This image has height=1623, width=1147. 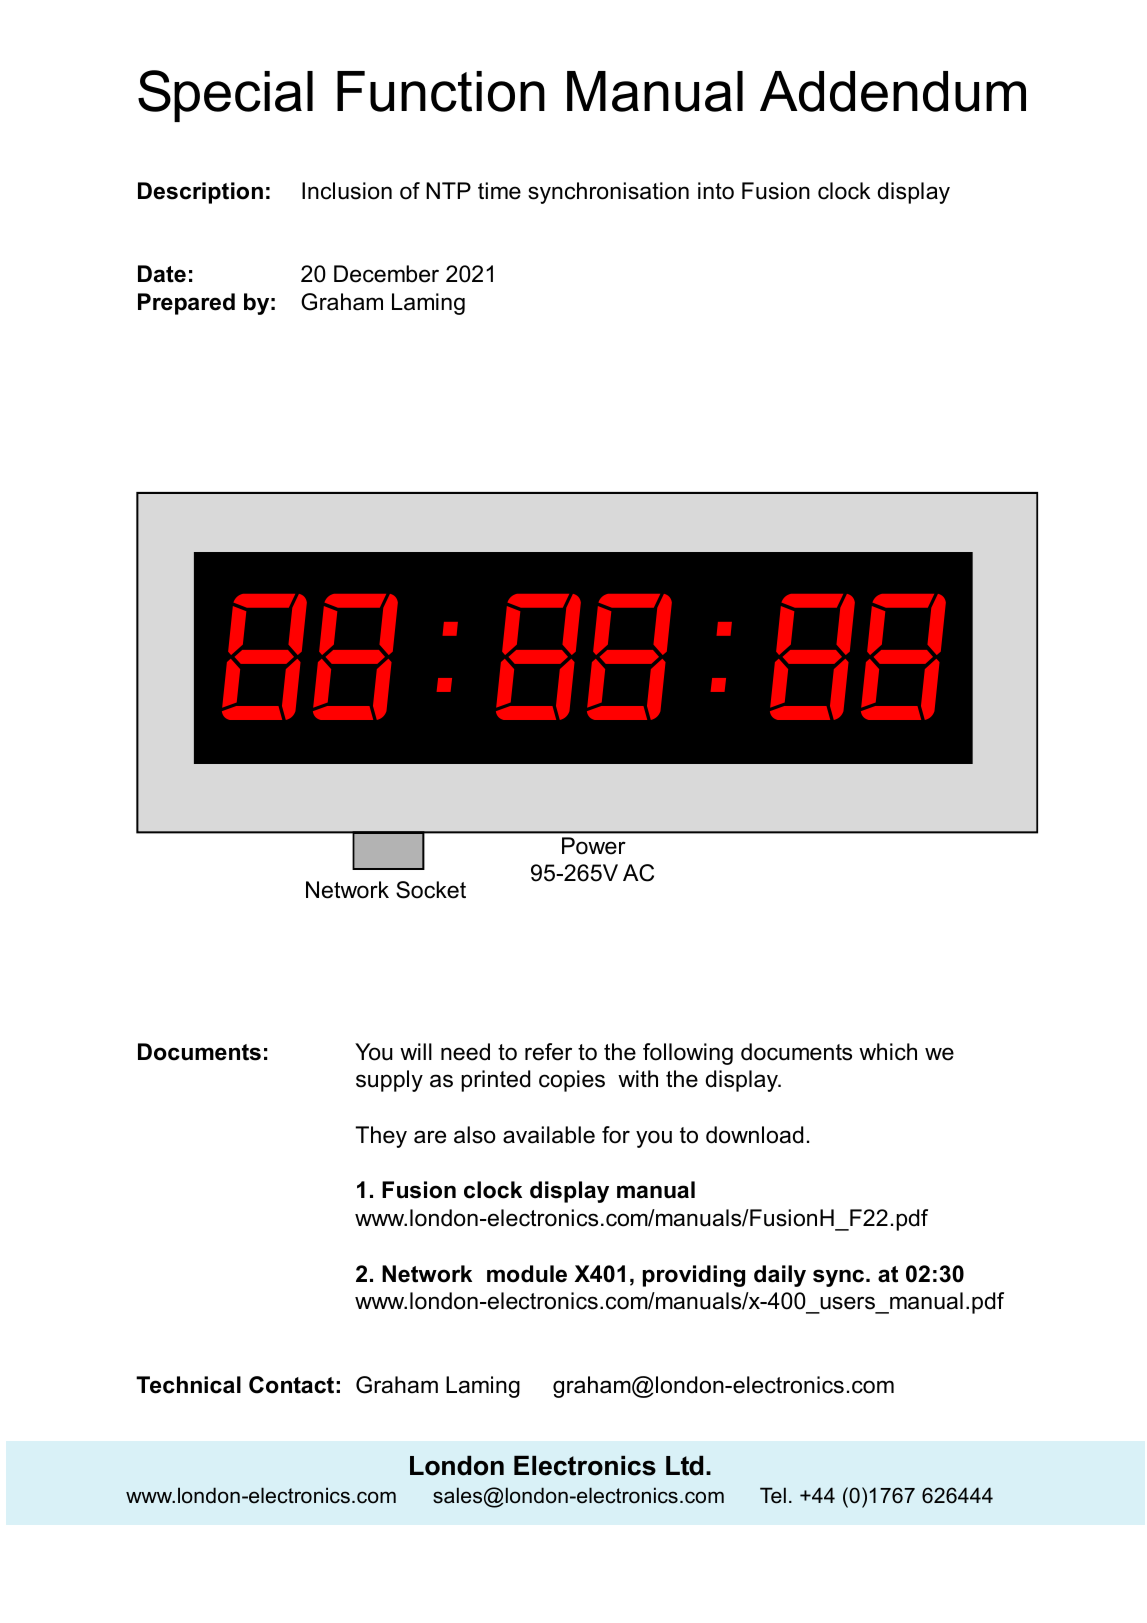 I want to click on available, so click(x=549, y=1135).
